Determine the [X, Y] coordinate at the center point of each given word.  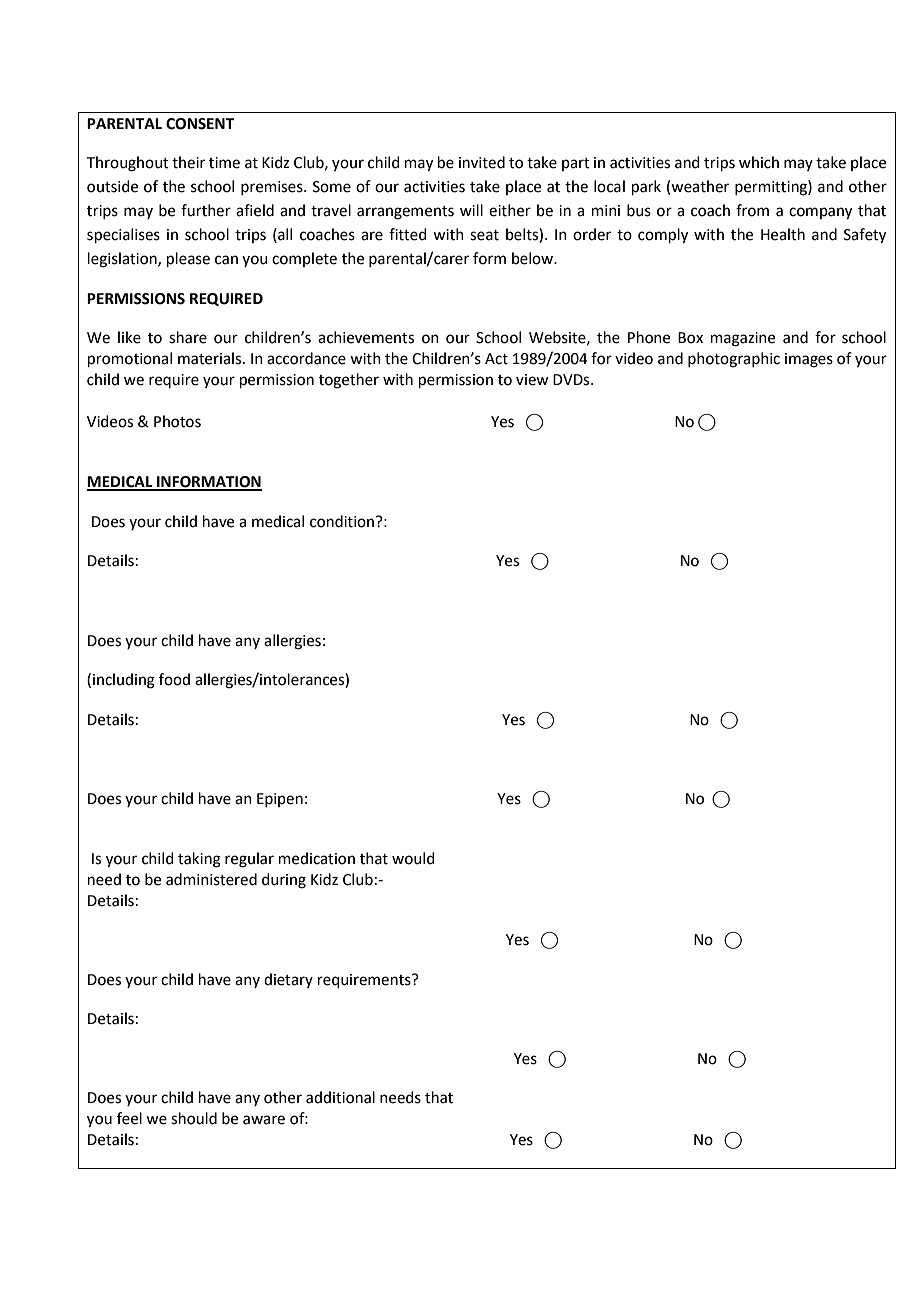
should [194, 1118]
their [188, 162]
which [759, 162]
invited [482, 162]
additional [340, 1097]
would [413, 858]
